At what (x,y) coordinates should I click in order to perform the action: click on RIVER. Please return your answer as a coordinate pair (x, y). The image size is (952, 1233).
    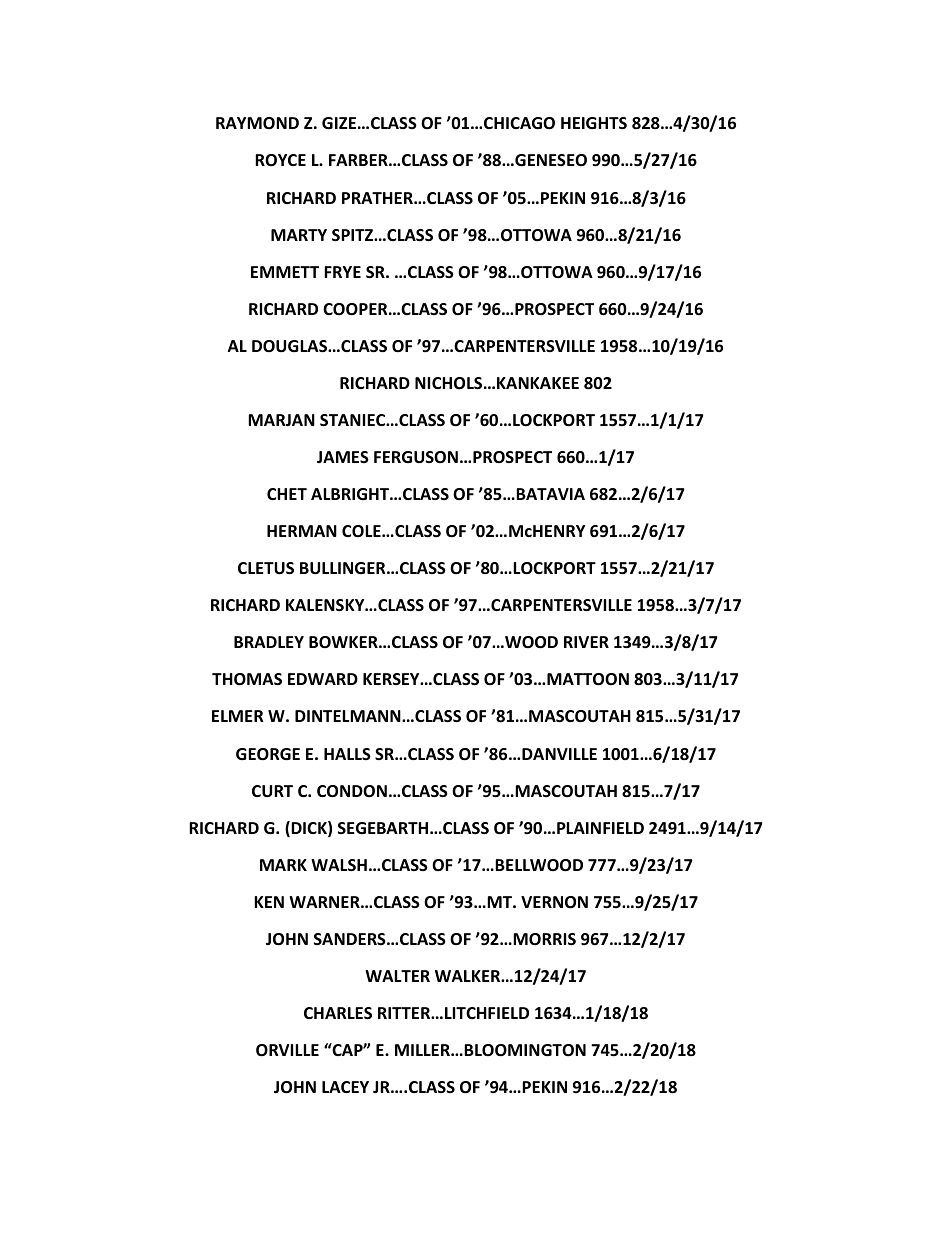
    Looking at the image, I should click on (586, 642).
